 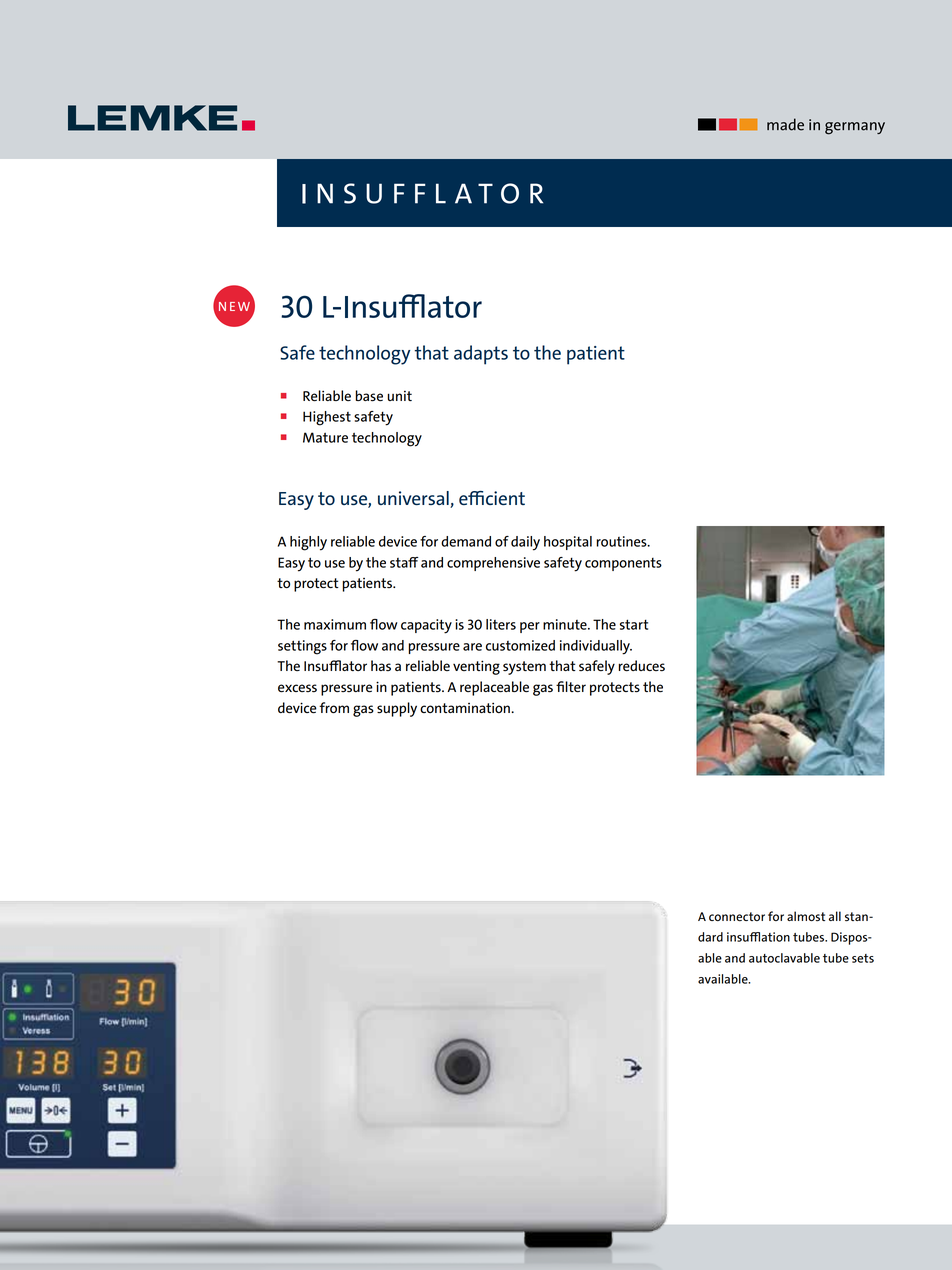 What do you see at coordinates (737, 916) in the document?
I see `connector` at bounding box center [737, 916].
